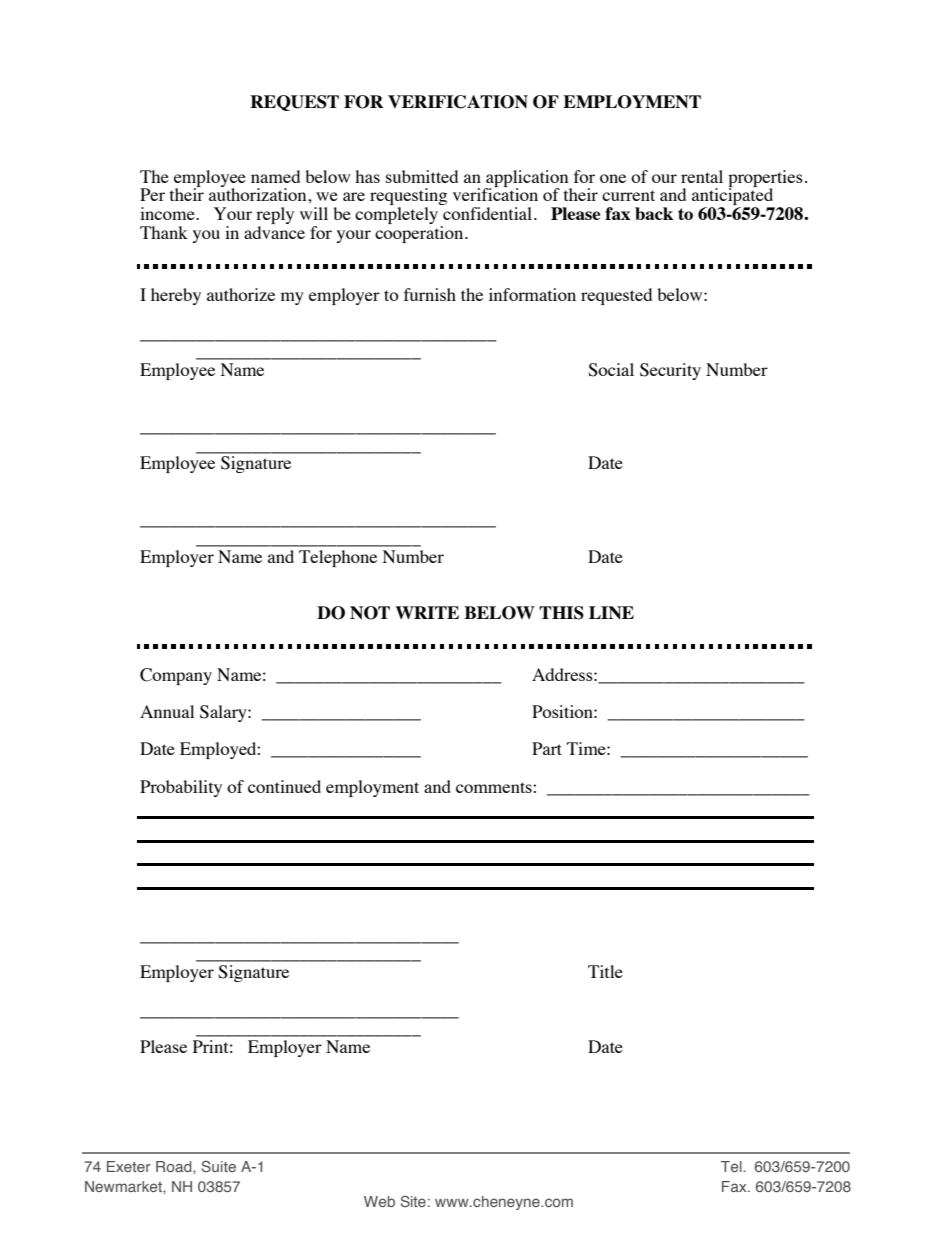 Image resolution: width=952 pixels, height=1233 pixels. I want to click on back, so click(654, 213).
